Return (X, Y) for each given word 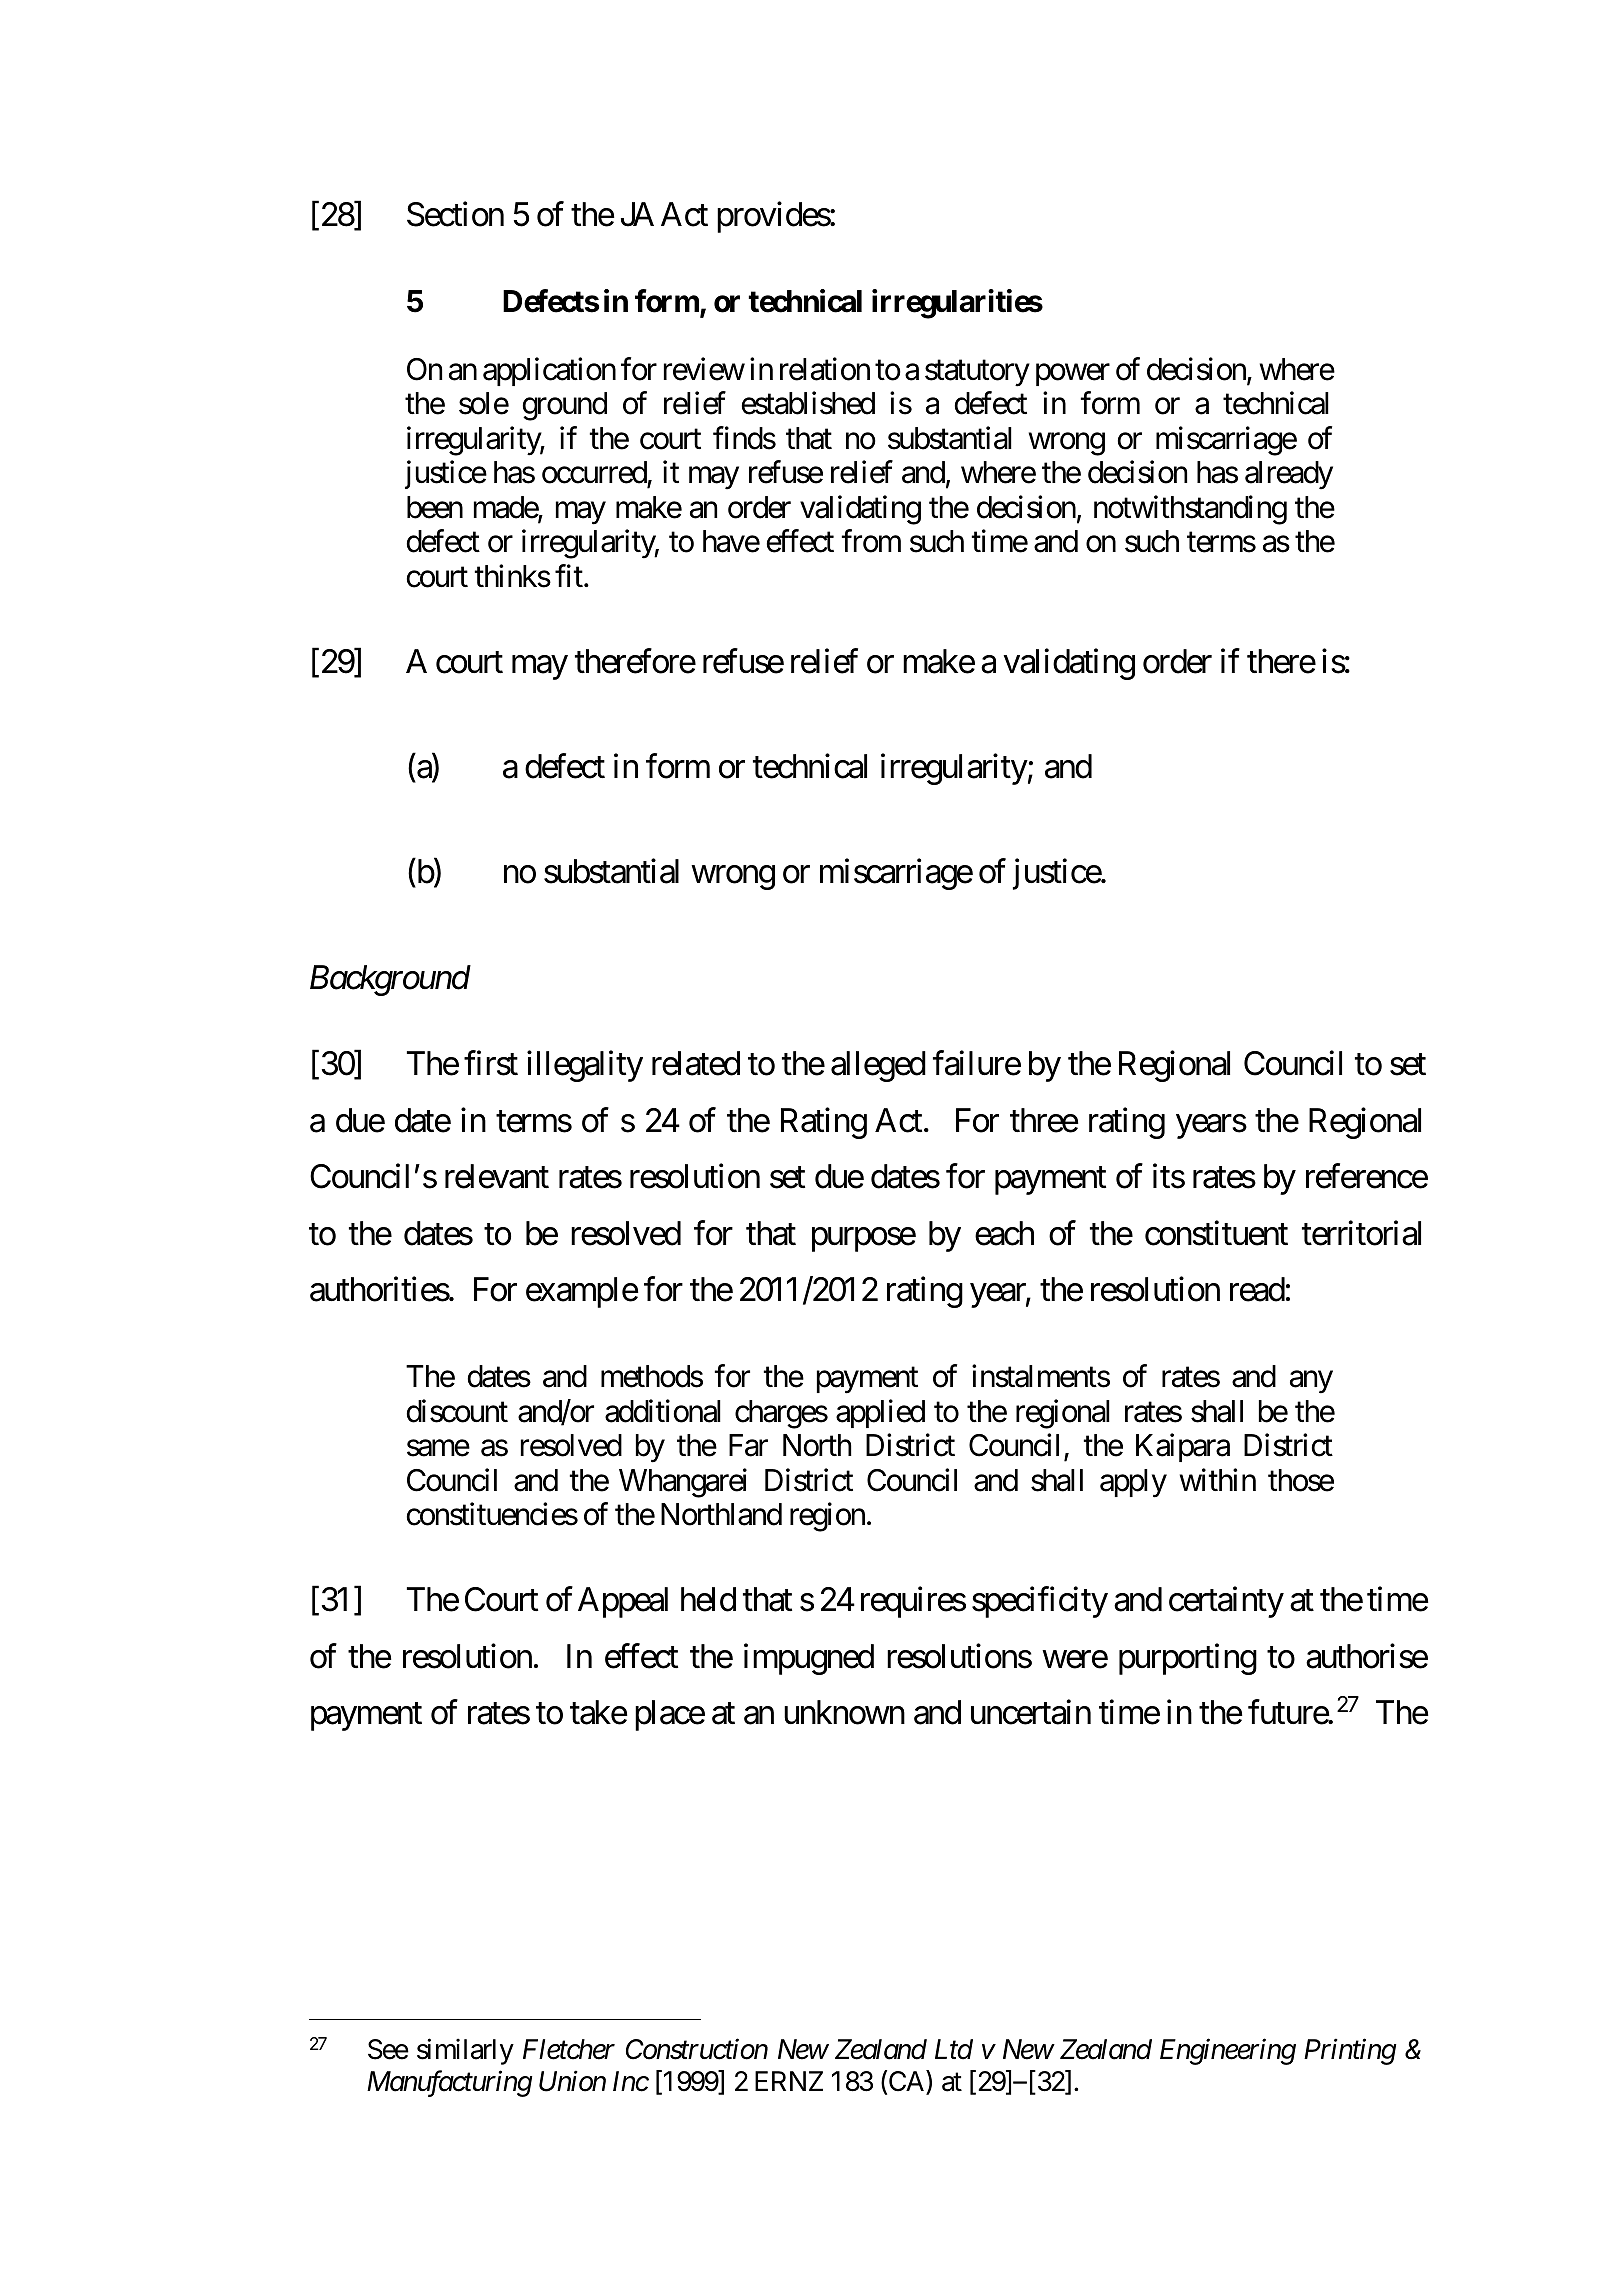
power (1073, 375)
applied (880, 1414)
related (696, 1063)
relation (825, 369)
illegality (585, 1066)
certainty (1226, 1602)
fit (569, 575)
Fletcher (569, 2049)
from (871, 541)
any (1311, 1383)
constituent (1216, 1233)
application (549, 371)
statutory (977, 373)
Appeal (623, 1602)
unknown (844, 1712)
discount (457, 1411)
